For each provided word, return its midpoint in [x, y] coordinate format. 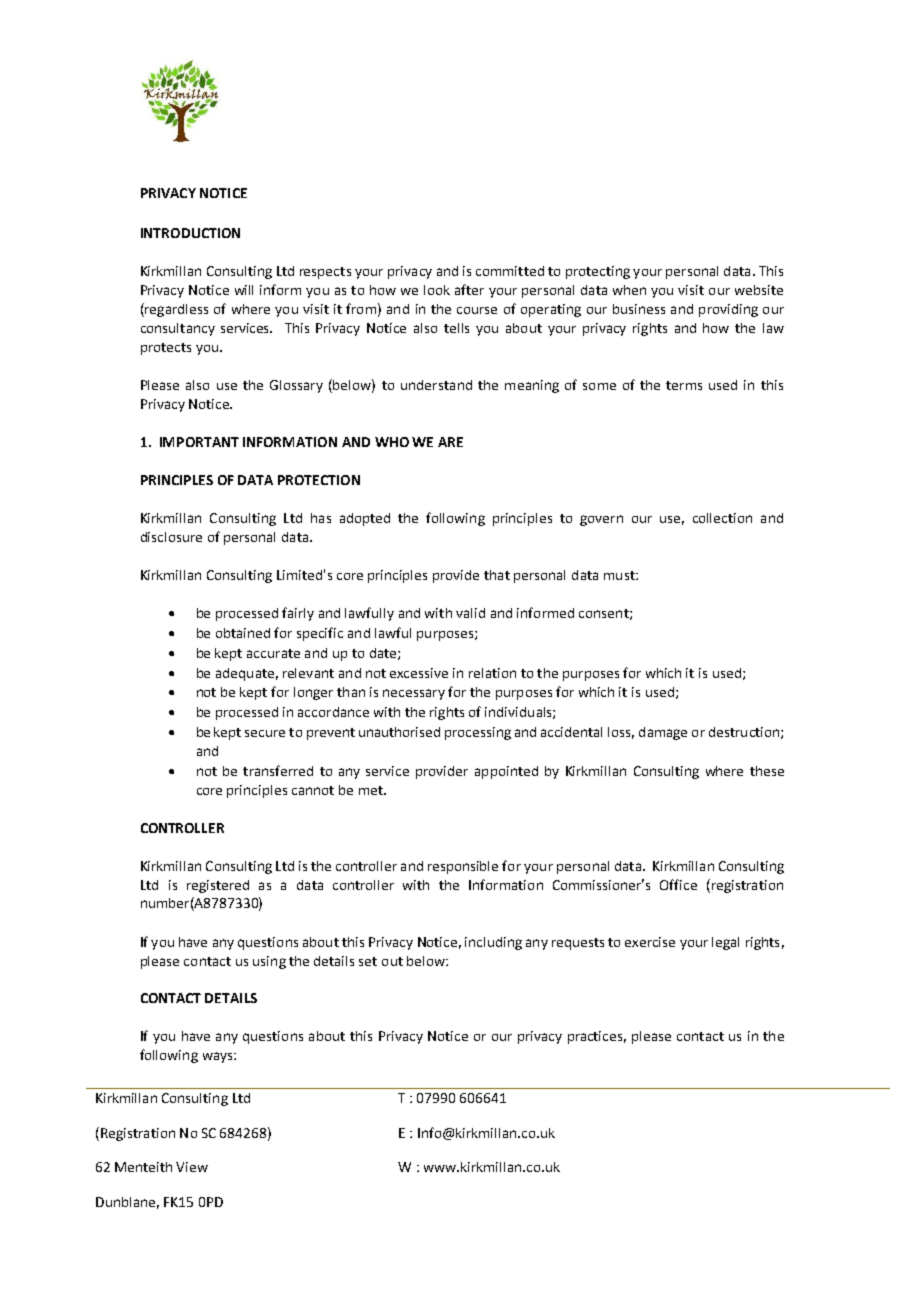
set [368, 961]
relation [492, 673]
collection [722, 518]
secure [265, 733]
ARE [450, 442]
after [469, 289]
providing [728, 310]
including [493, 943]
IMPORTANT [199, 442]
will [244, 290]
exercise [650, 942]
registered [218, 886]
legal [725, 943]
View [192, 1167]
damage [663, 733]
